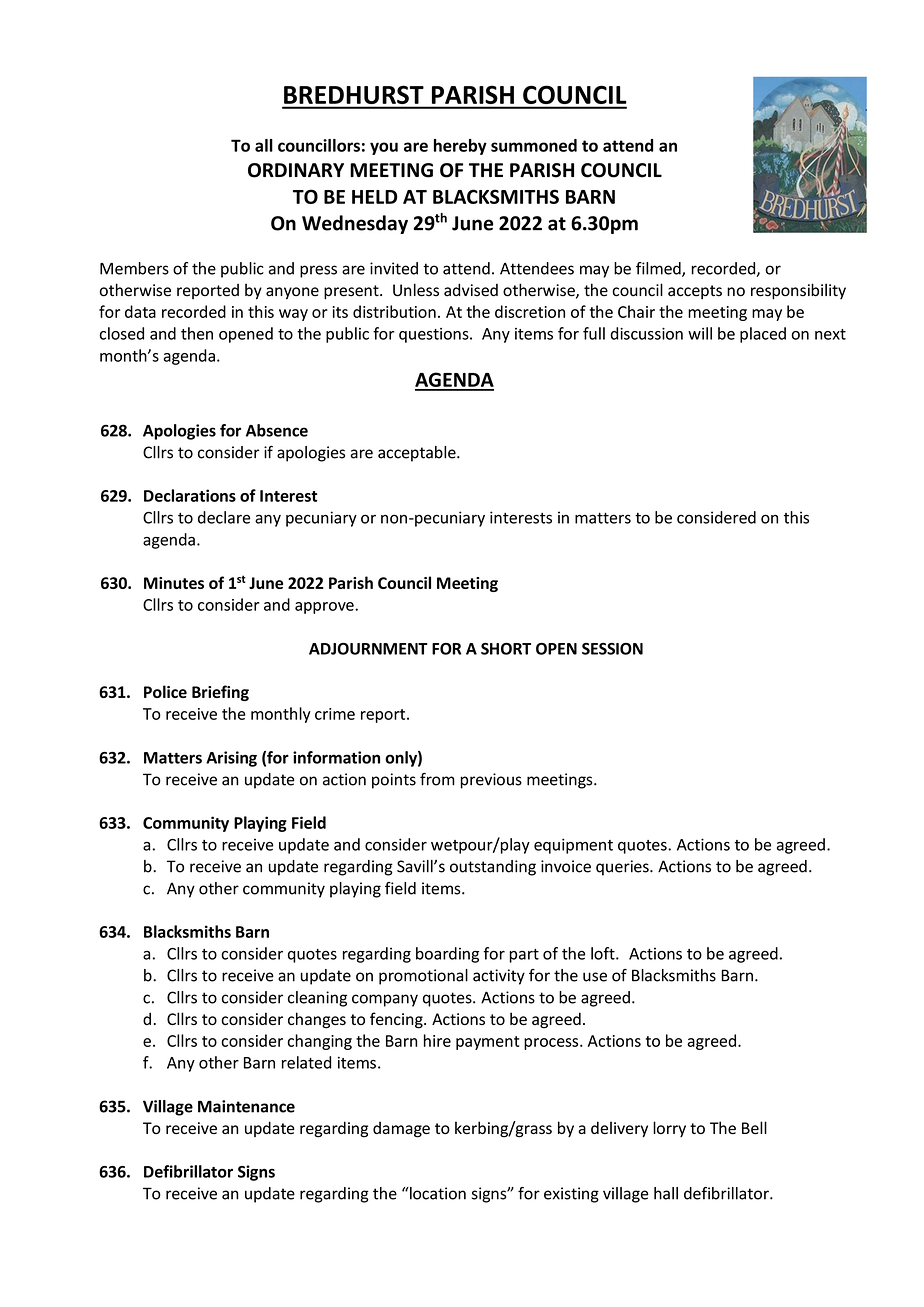 This document has height=1307, width=924. I want to click on Declarations, so click(190, 495).
